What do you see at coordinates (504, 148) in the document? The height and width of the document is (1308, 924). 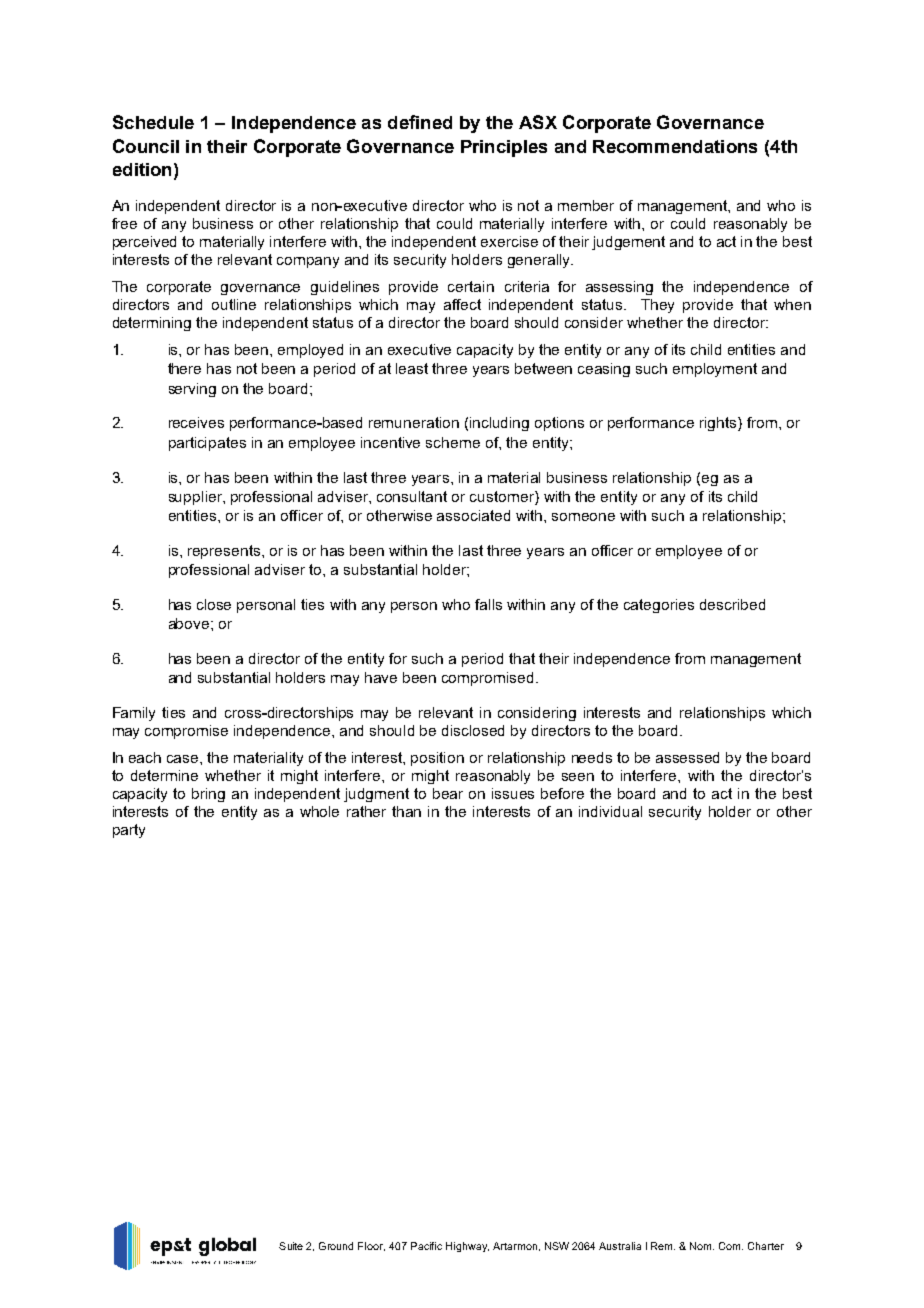 I see `Principles` at bounding box center [504, 148].
